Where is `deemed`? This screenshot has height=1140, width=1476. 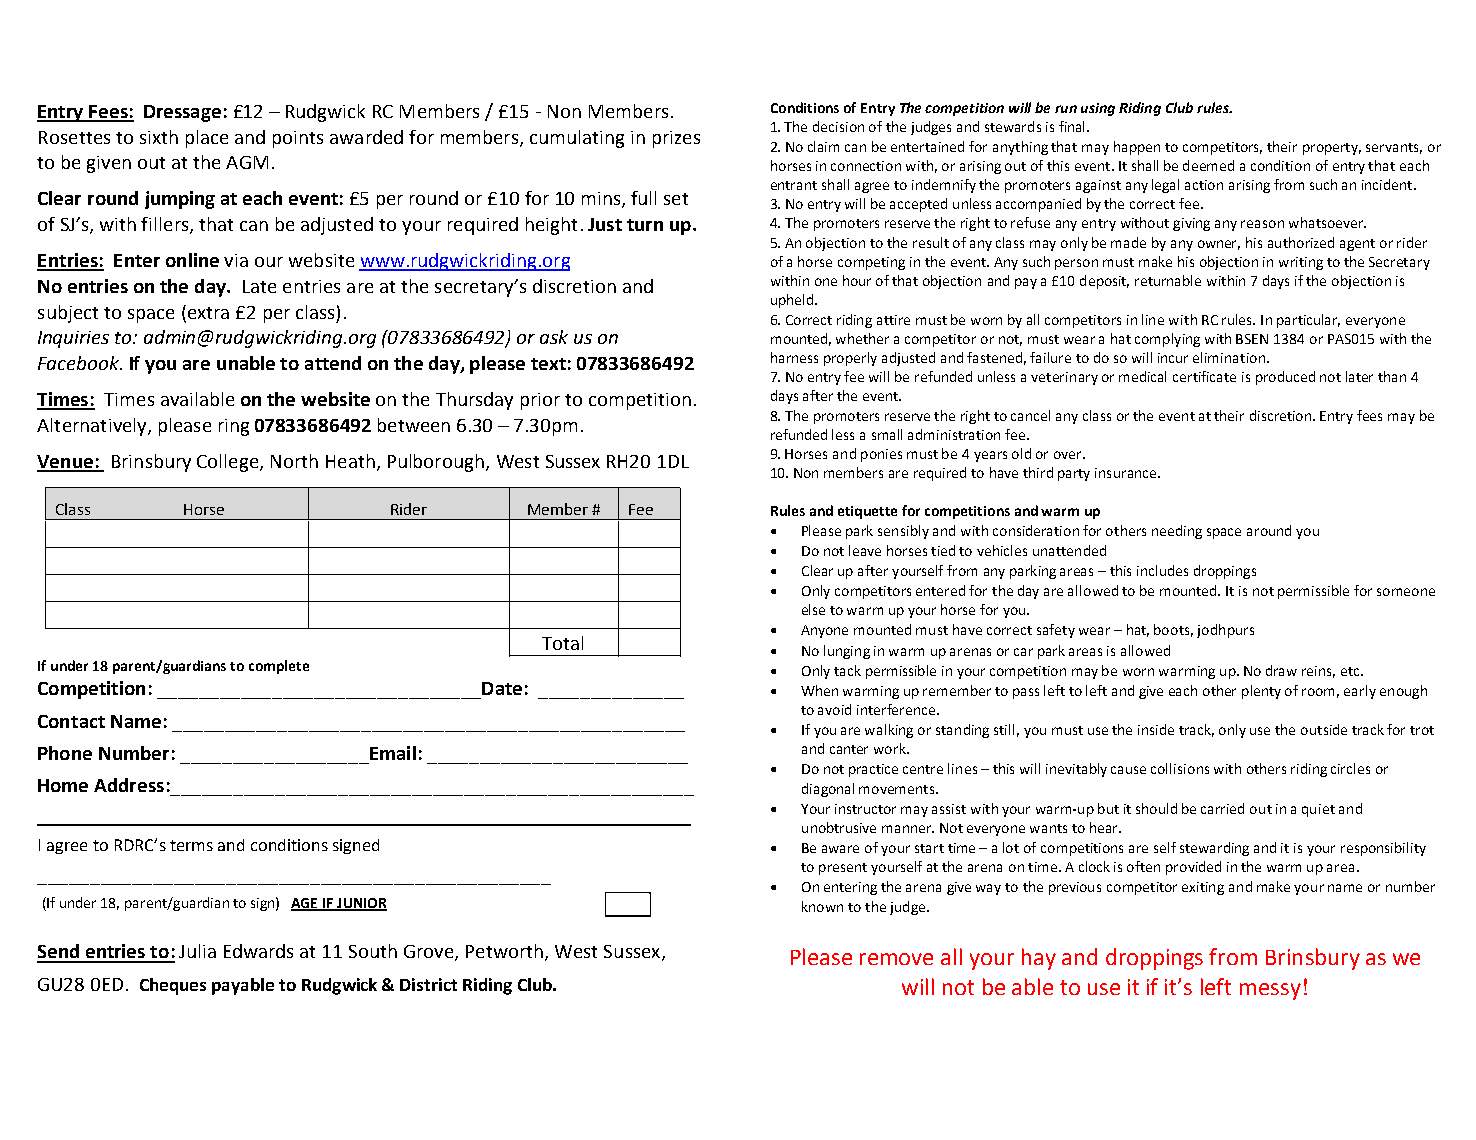 deemed is located at coordinates (1208, 165).
